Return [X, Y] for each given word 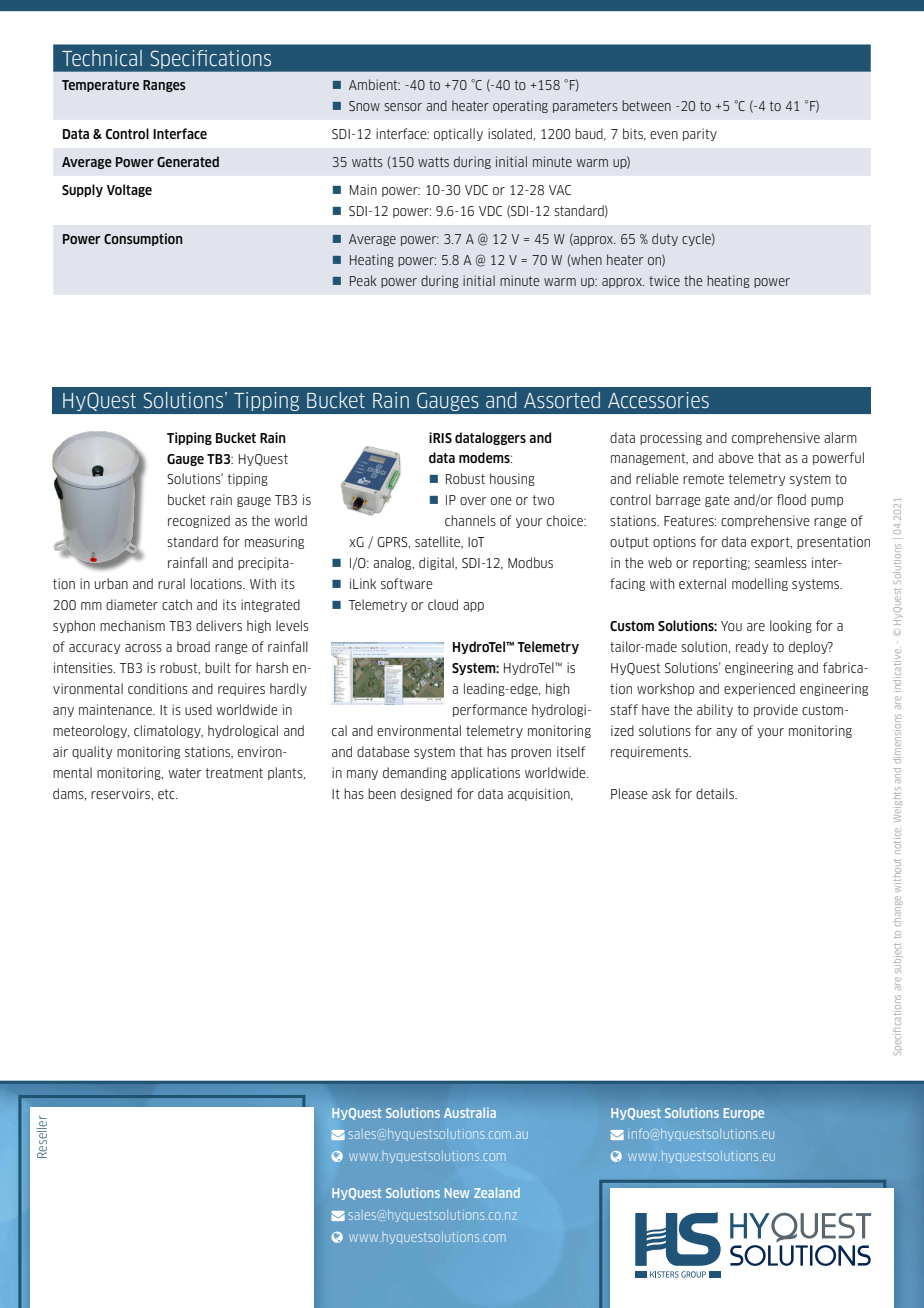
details [716, 793]
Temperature [100, 86]
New [457, 1193]
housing [512, 479]
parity [700, 134]
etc [167, 794]
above [736, 457]
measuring [274, 542]
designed [426, 794]
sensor [403, 107]
